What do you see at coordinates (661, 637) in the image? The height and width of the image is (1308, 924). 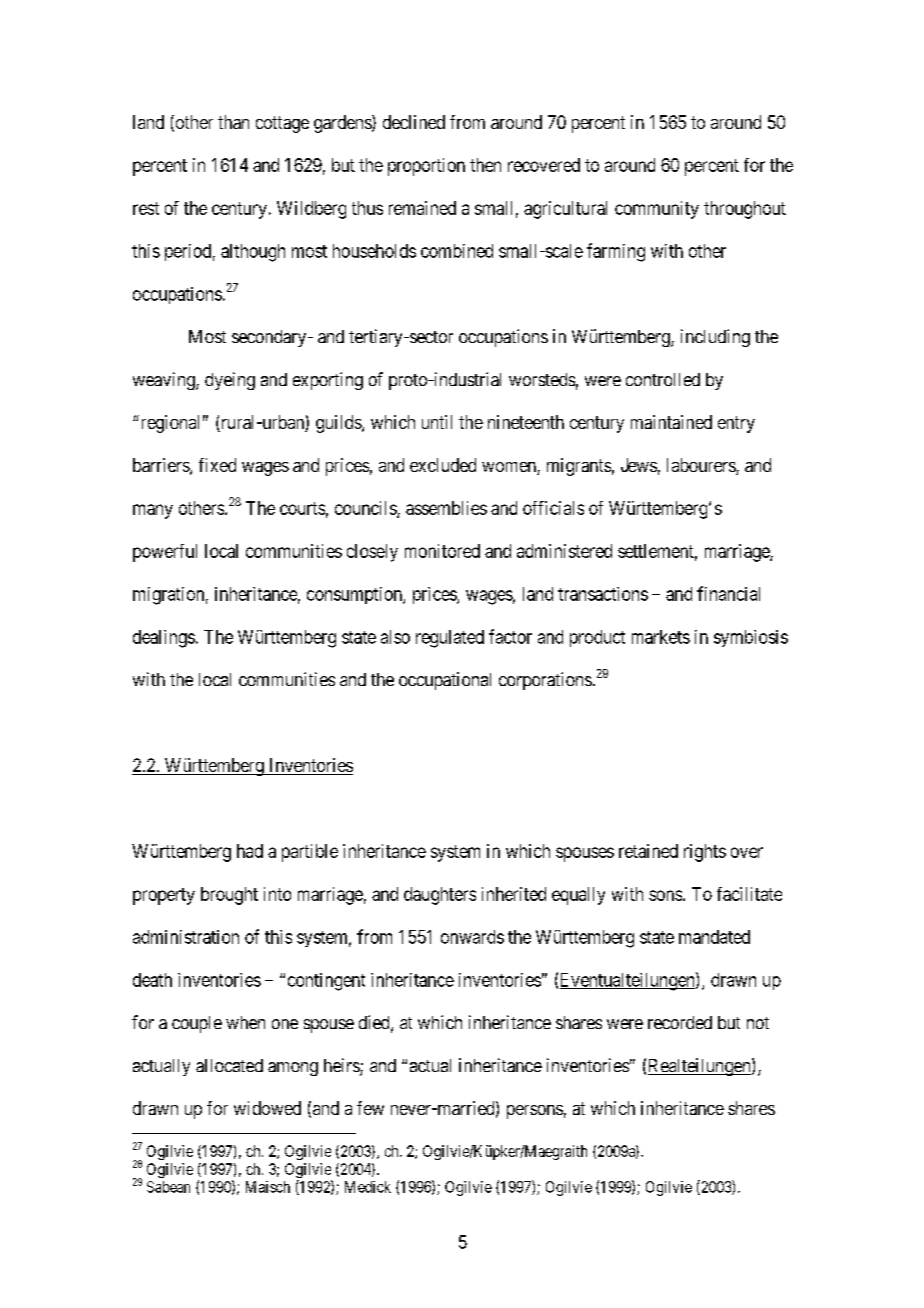 I see `markets` at bounding box center [661, 637].
